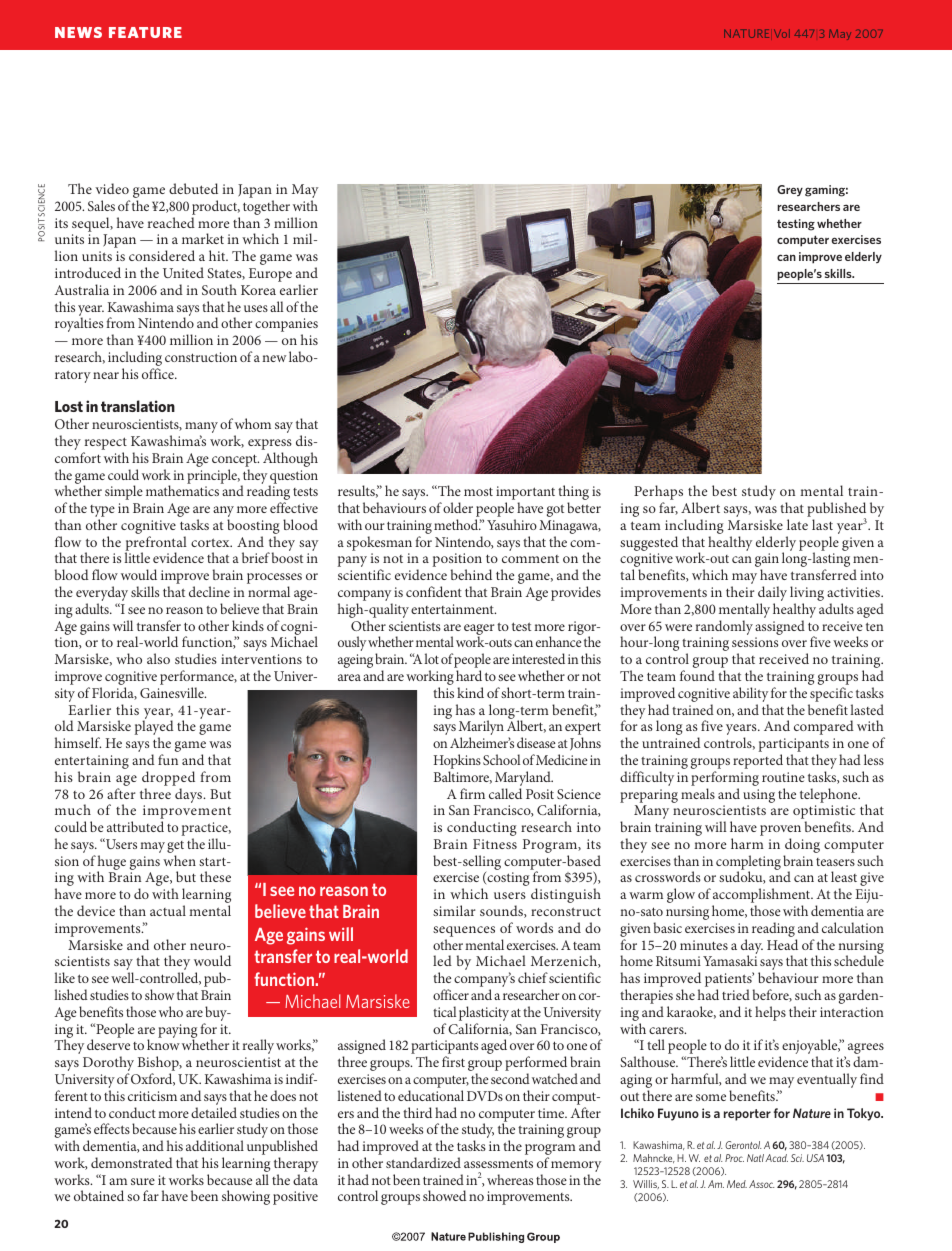  Describe the element at coordinates (79, 324) in the screenshot. I see `royalties` at that location.
